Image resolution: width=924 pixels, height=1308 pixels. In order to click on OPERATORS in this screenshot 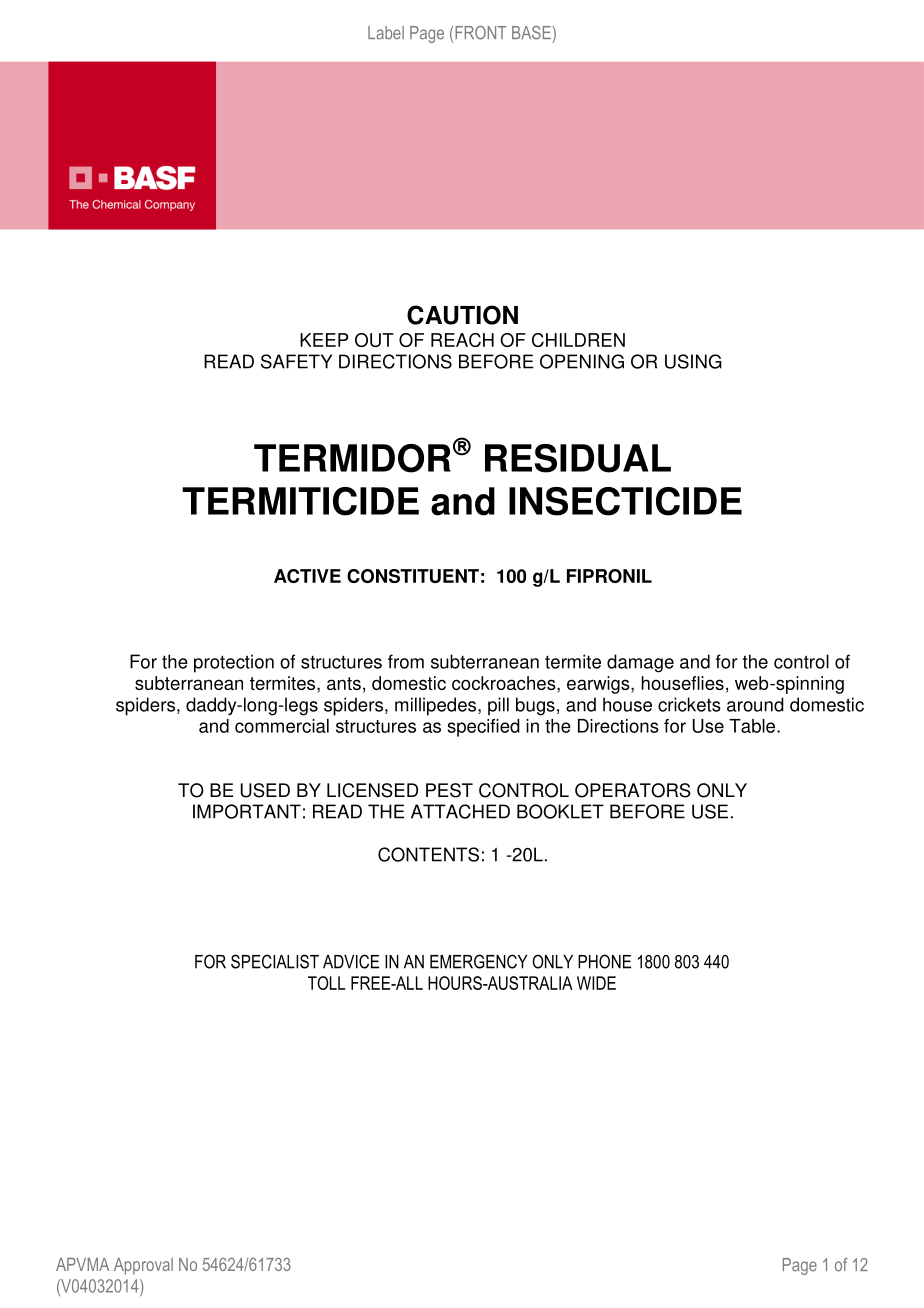, I will do `click(633, 790)`.
